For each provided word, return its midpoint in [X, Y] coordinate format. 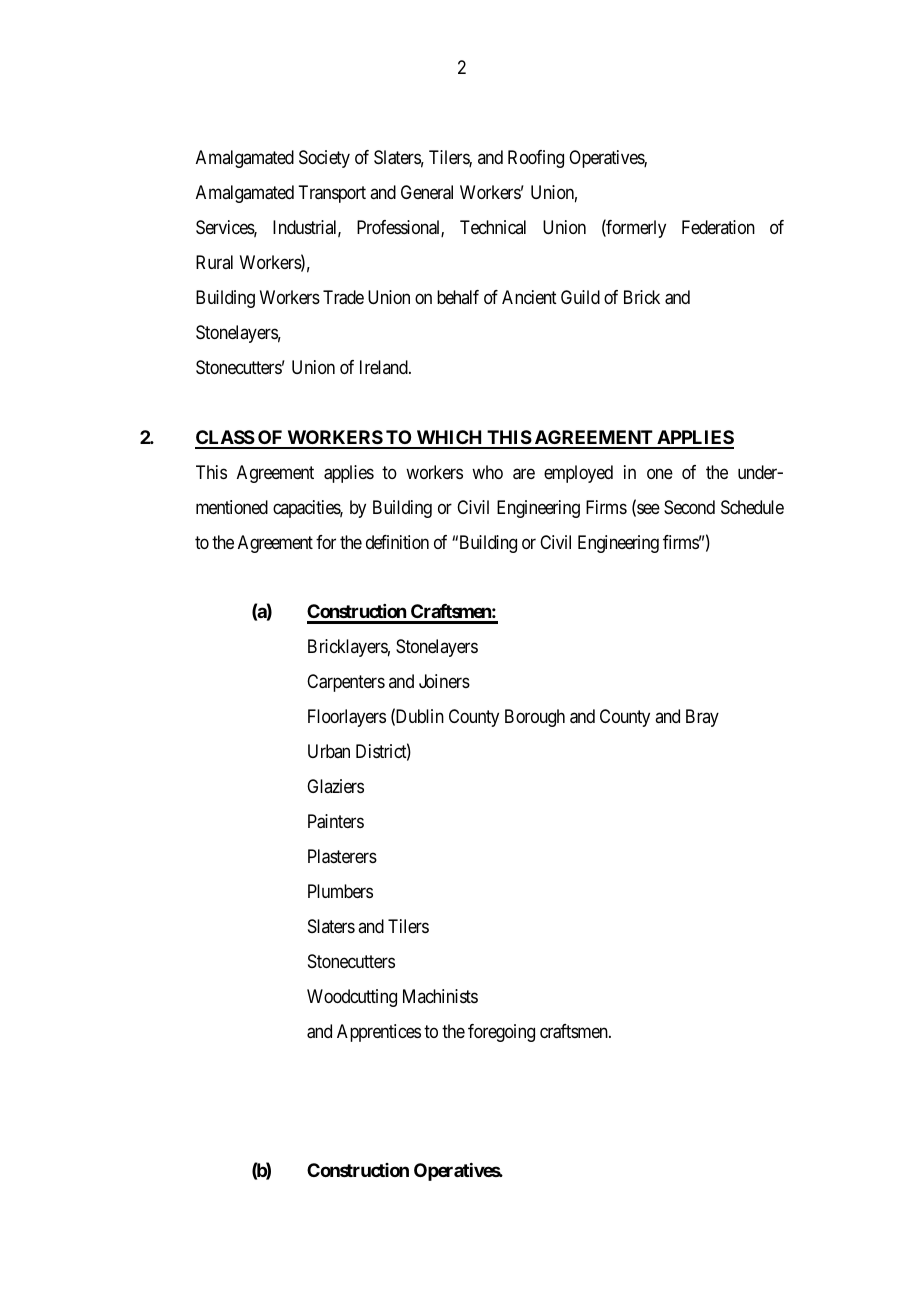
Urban [329, 751]
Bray [702, 718]
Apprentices [379, 1033]
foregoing [501, 1033]
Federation [718, 227]
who [487, 472]
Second [689, 507]
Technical [493, 227]
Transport [332, 194]
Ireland [385, 367]
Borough [535, 718]
